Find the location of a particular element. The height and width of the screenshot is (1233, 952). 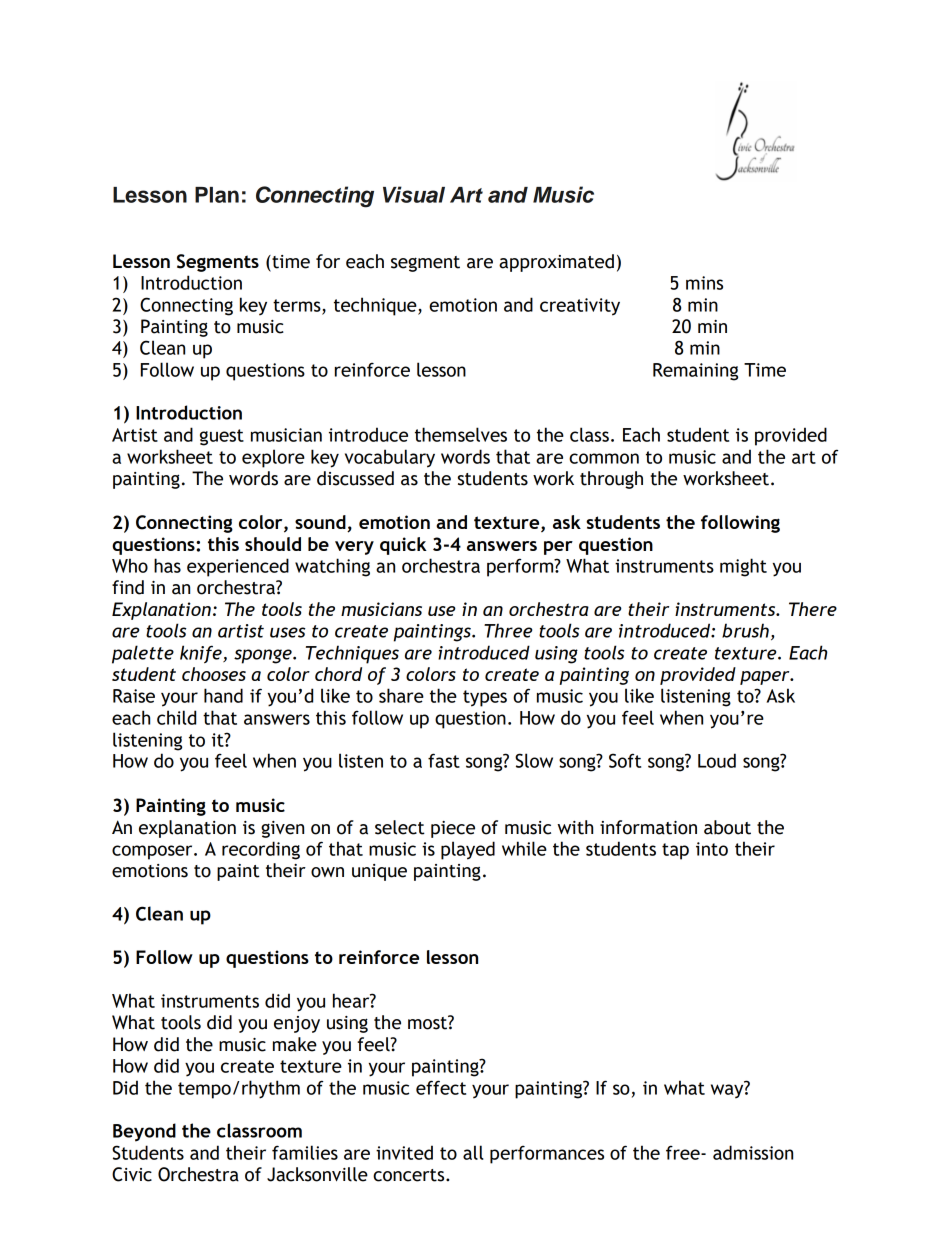

child is located at coordinates (176, 717).
